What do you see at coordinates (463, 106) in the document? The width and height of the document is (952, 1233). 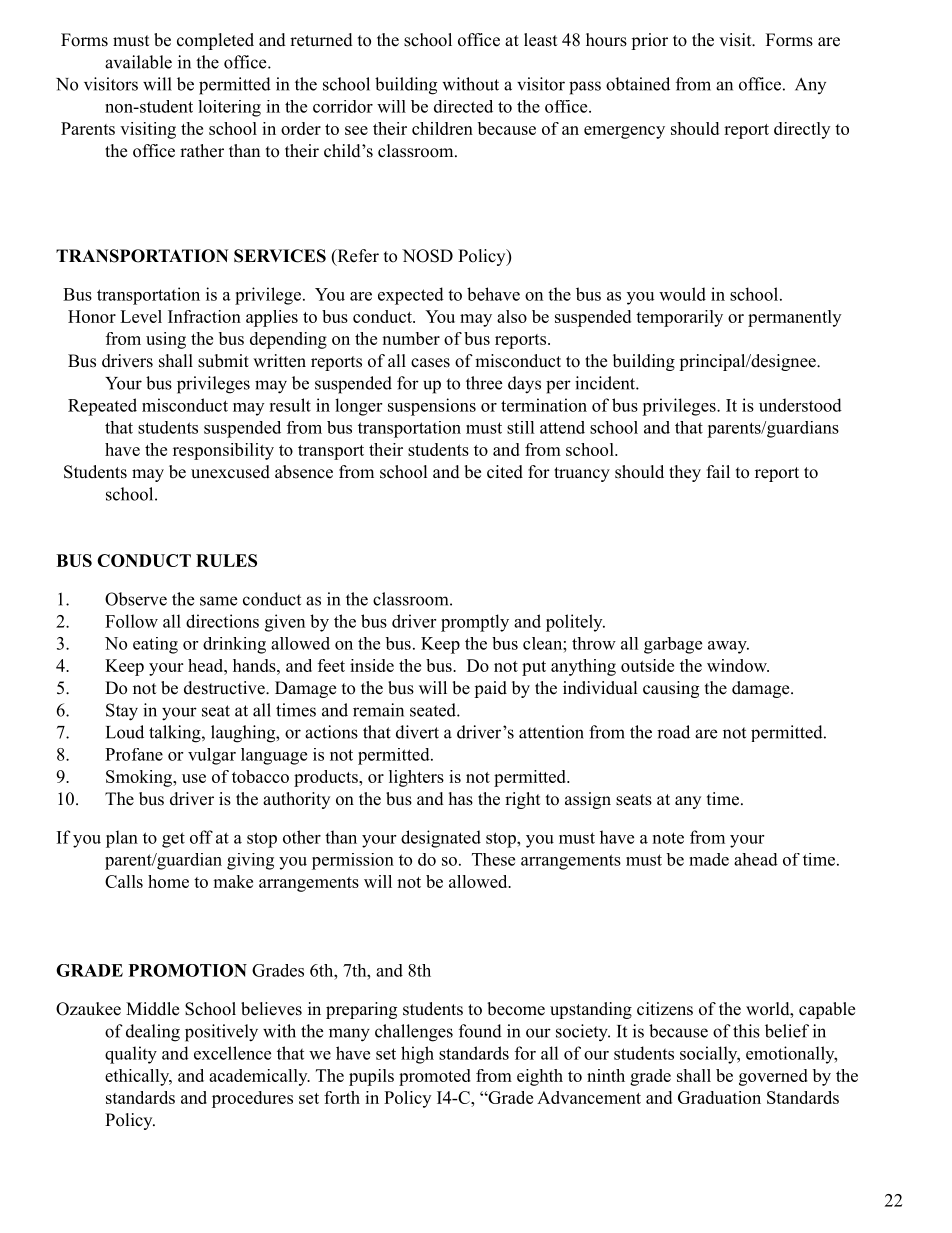 I see `directed` at bounding box center [463, 106].
